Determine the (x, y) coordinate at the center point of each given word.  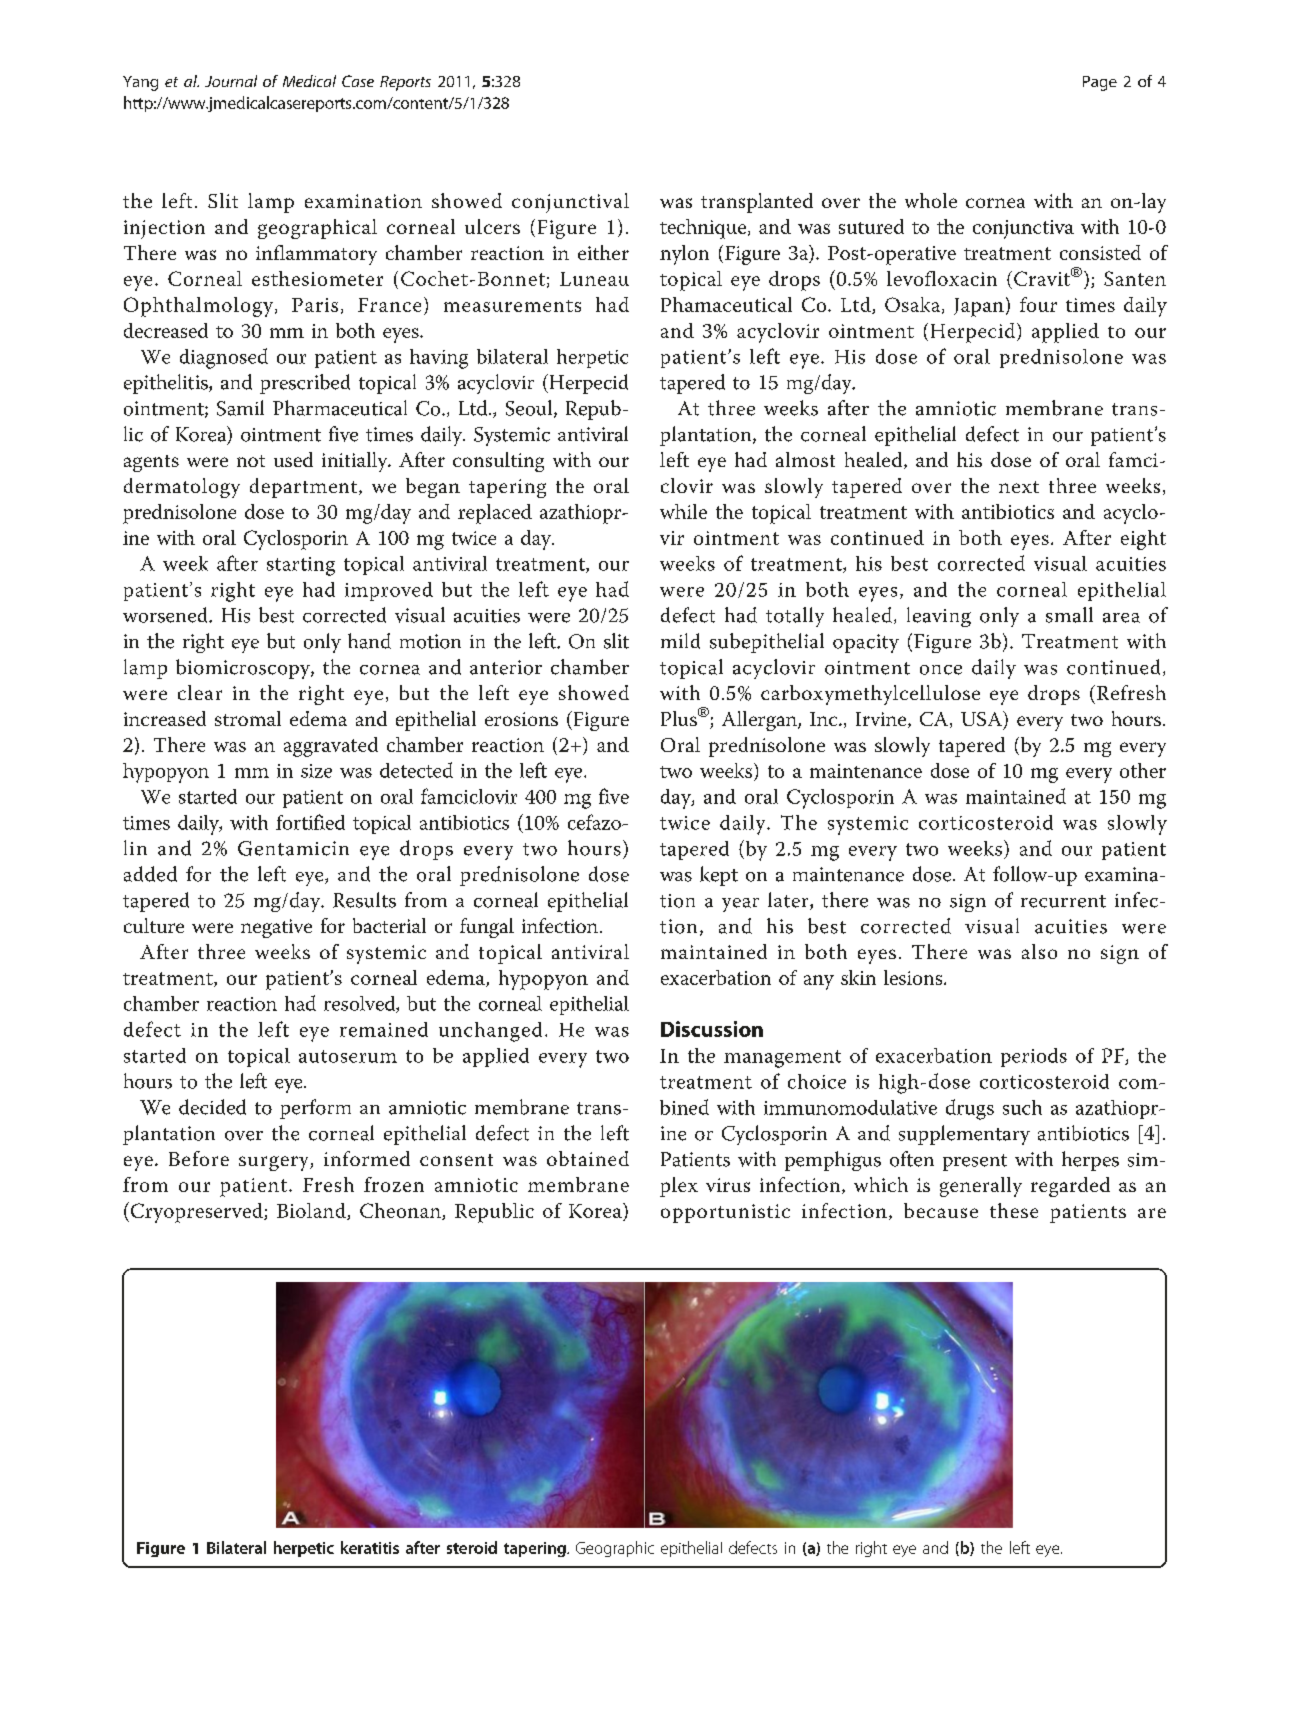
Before (199, 1158)
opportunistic (725, 1213)
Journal (231, 81)
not (251, 461)
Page (1100, 83)
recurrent (1063, 901)
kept (719, 876)
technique (704, 229)
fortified (310, 822)
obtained (588, 1158)
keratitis (370, 1547)
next (1019, 487)
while (683, 511)
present (975, 1162)
